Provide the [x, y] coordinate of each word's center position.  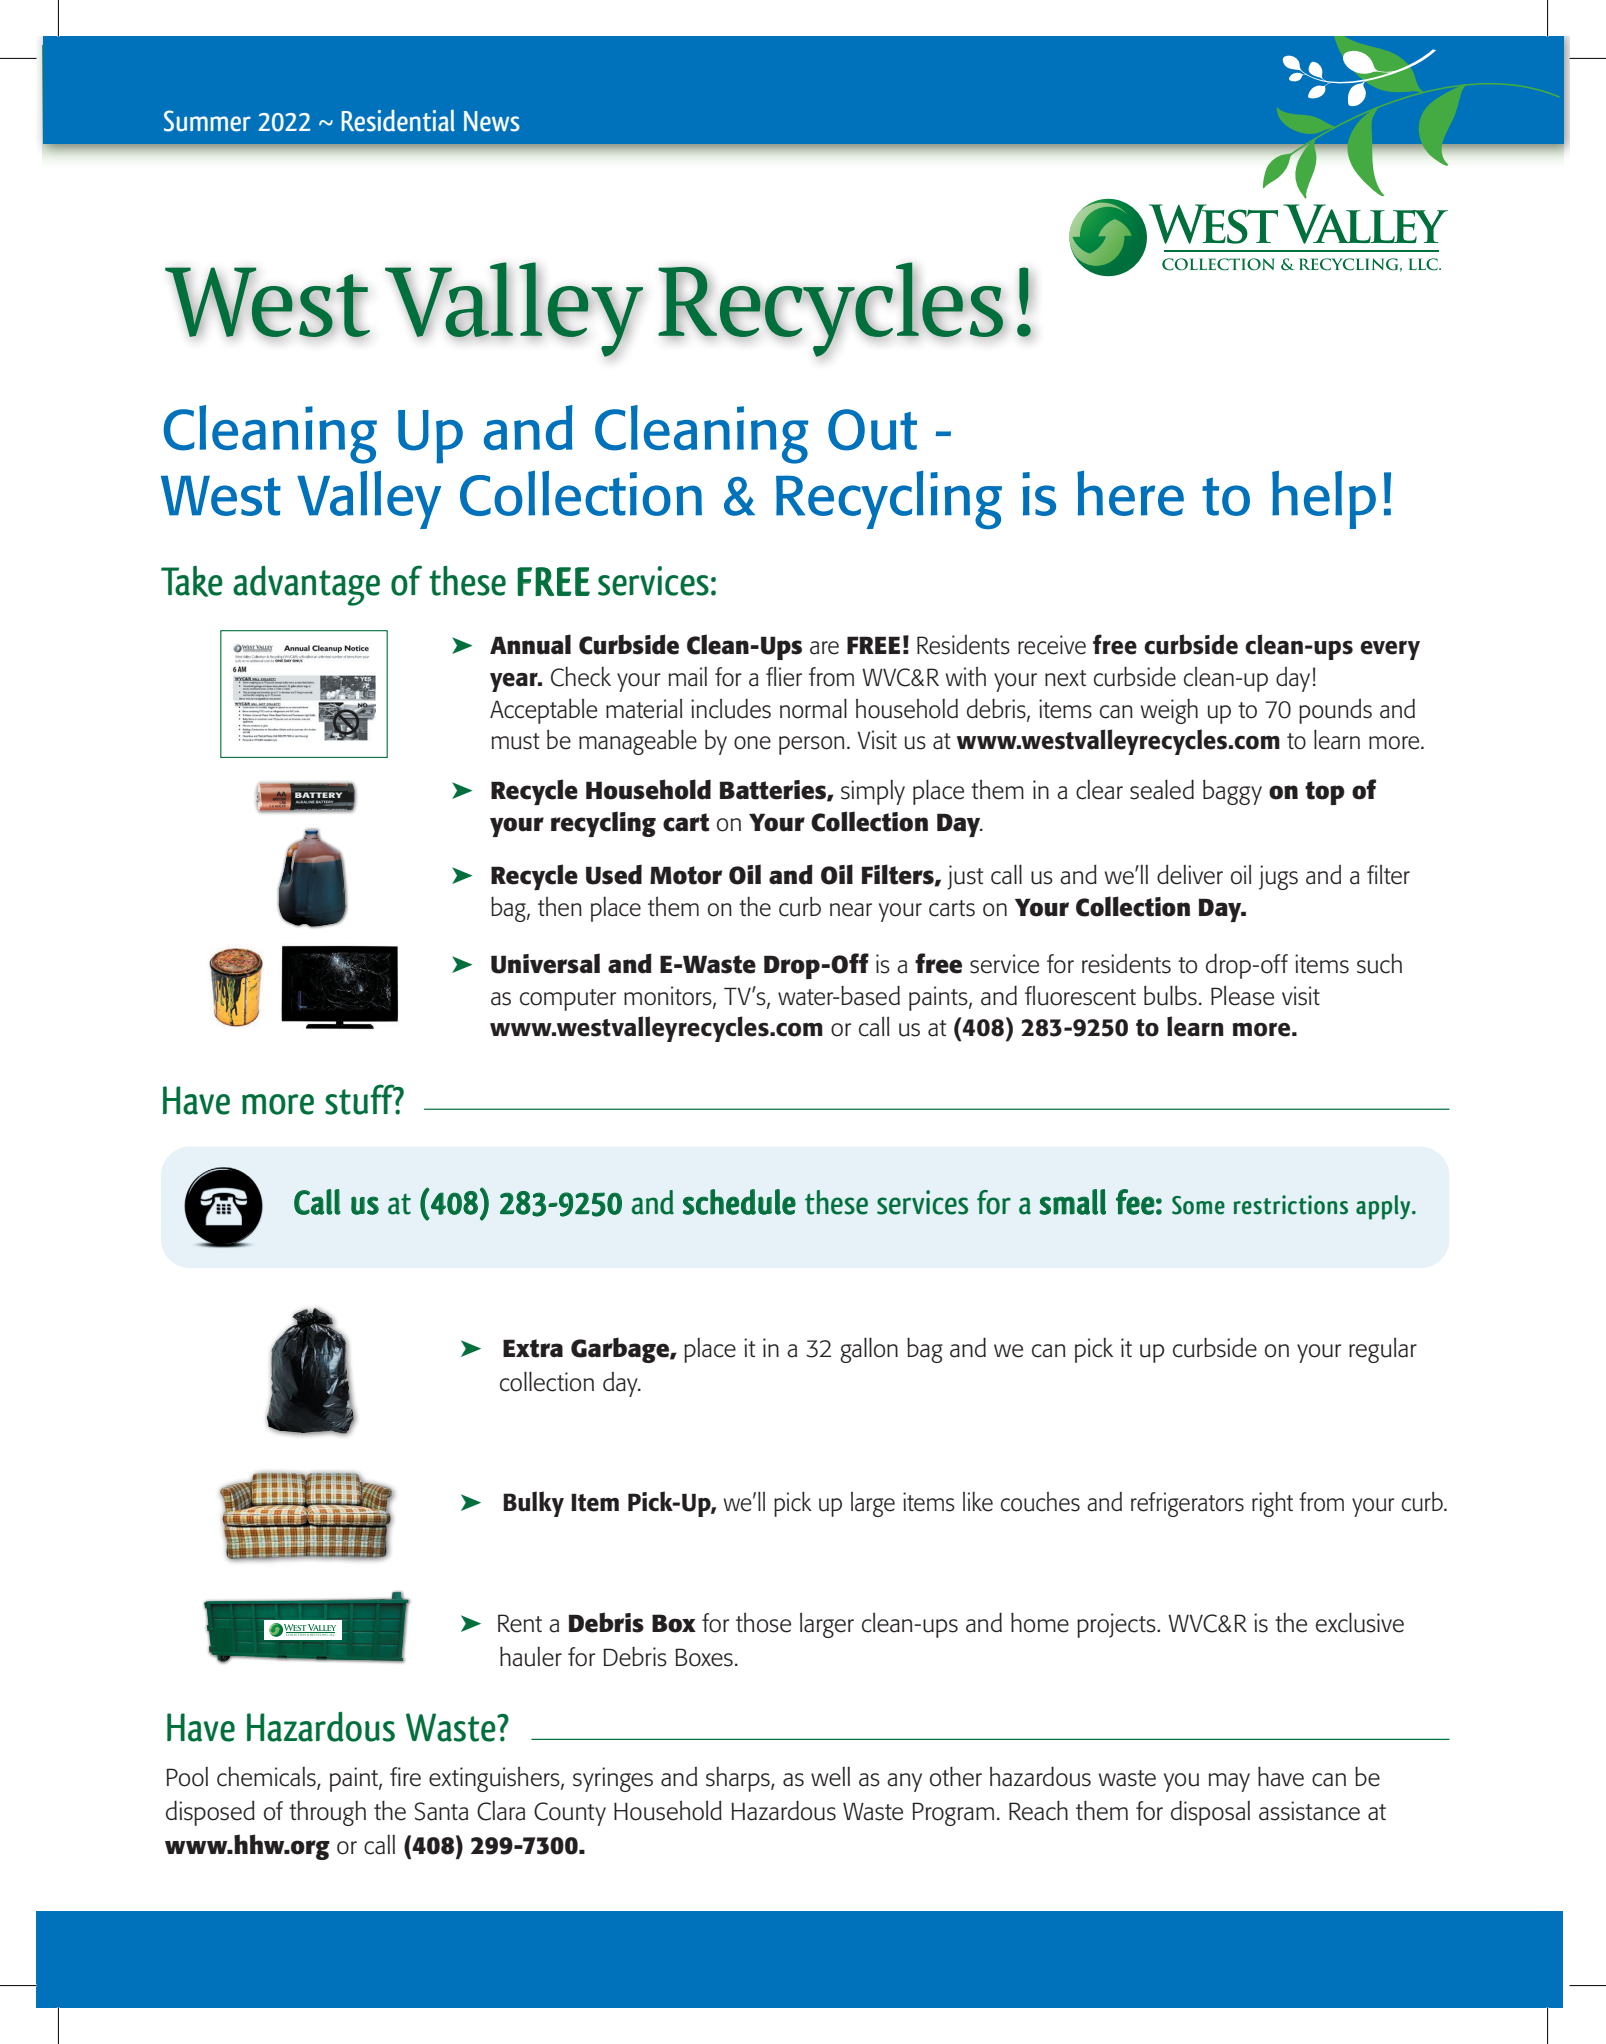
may [1229, 1782]
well [830, 1777]
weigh [1169, 711]
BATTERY [318, 795]
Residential [398, 120]
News [492, 121]
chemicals [267, 1777]
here [1130, 493]
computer [568, 1000]
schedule [739, 1202]
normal [813, 708]
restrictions [1290, 1205]
